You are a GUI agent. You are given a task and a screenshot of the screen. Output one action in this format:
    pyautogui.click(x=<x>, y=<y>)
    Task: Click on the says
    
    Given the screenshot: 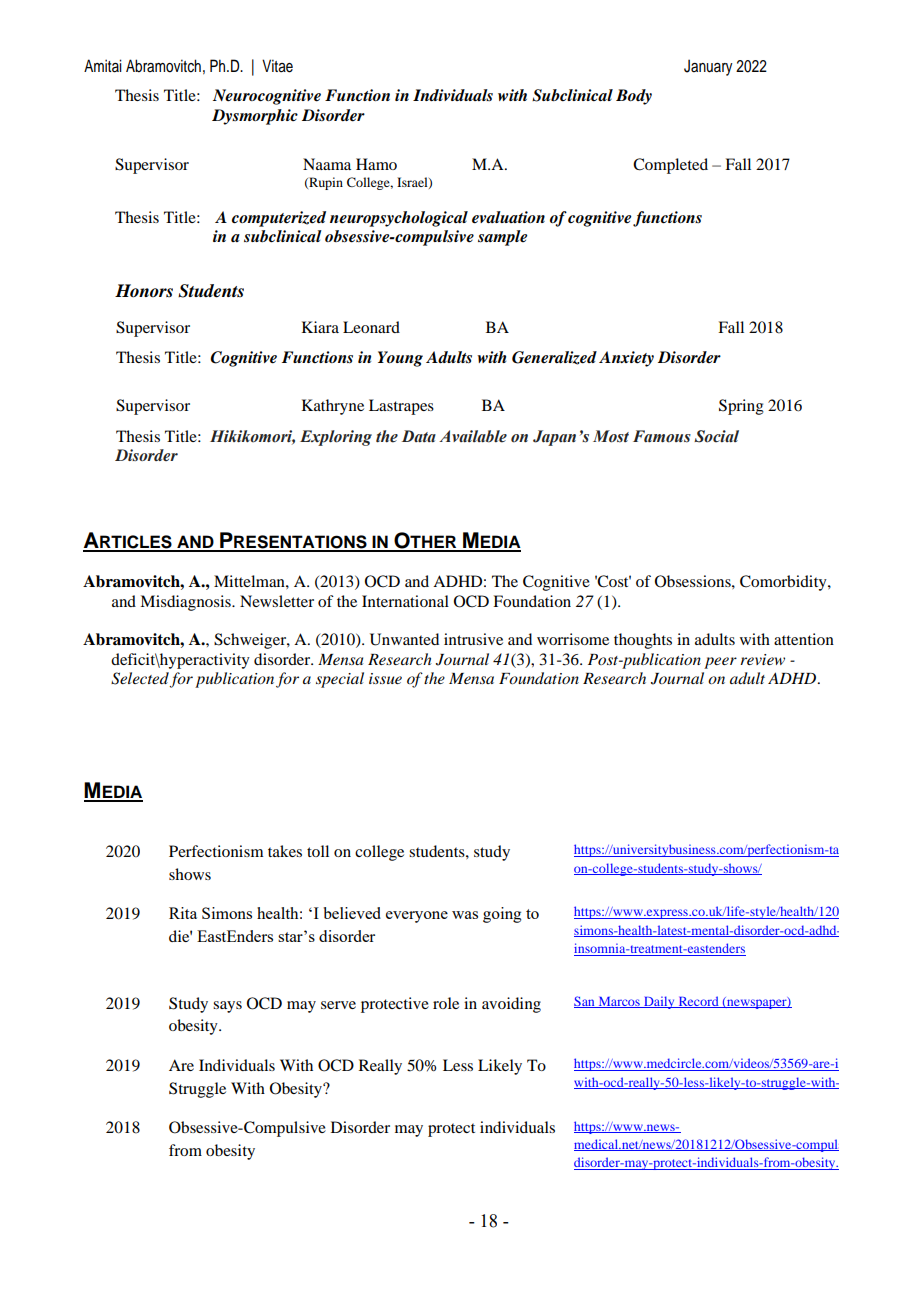 What is the action you would take?
    pyautogui.click(x=227, y=1007)
